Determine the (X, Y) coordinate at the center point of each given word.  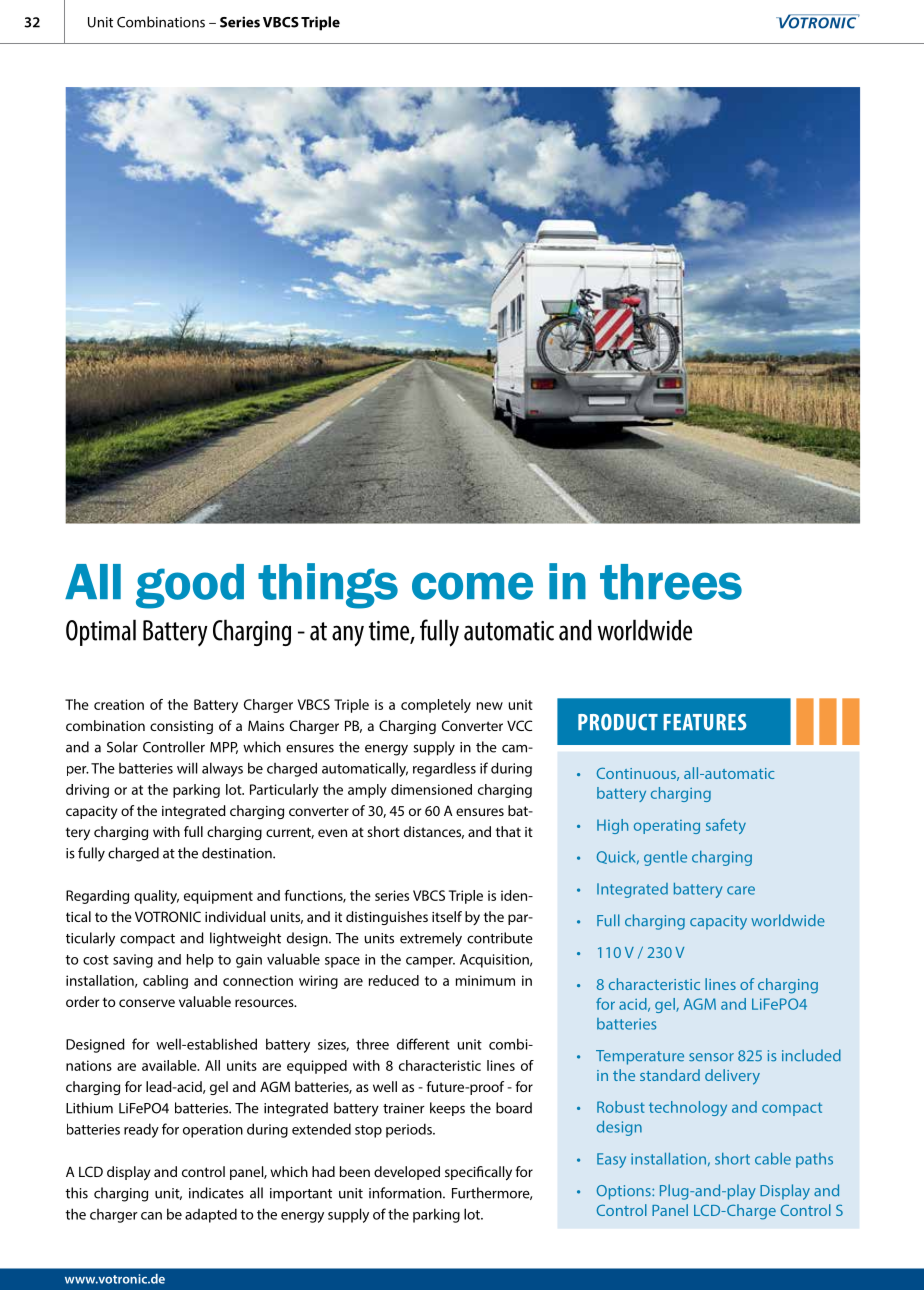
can (151, 1216)
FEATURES (705, 722)
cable (773, 1159)
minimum (485, 980)
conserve (147, 1003)
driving (87, 791)
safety (726, 826)
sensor (711, 1057)
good (190, 586)
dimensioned (431, 789)
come (472, 586)
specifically (478, 1173)
